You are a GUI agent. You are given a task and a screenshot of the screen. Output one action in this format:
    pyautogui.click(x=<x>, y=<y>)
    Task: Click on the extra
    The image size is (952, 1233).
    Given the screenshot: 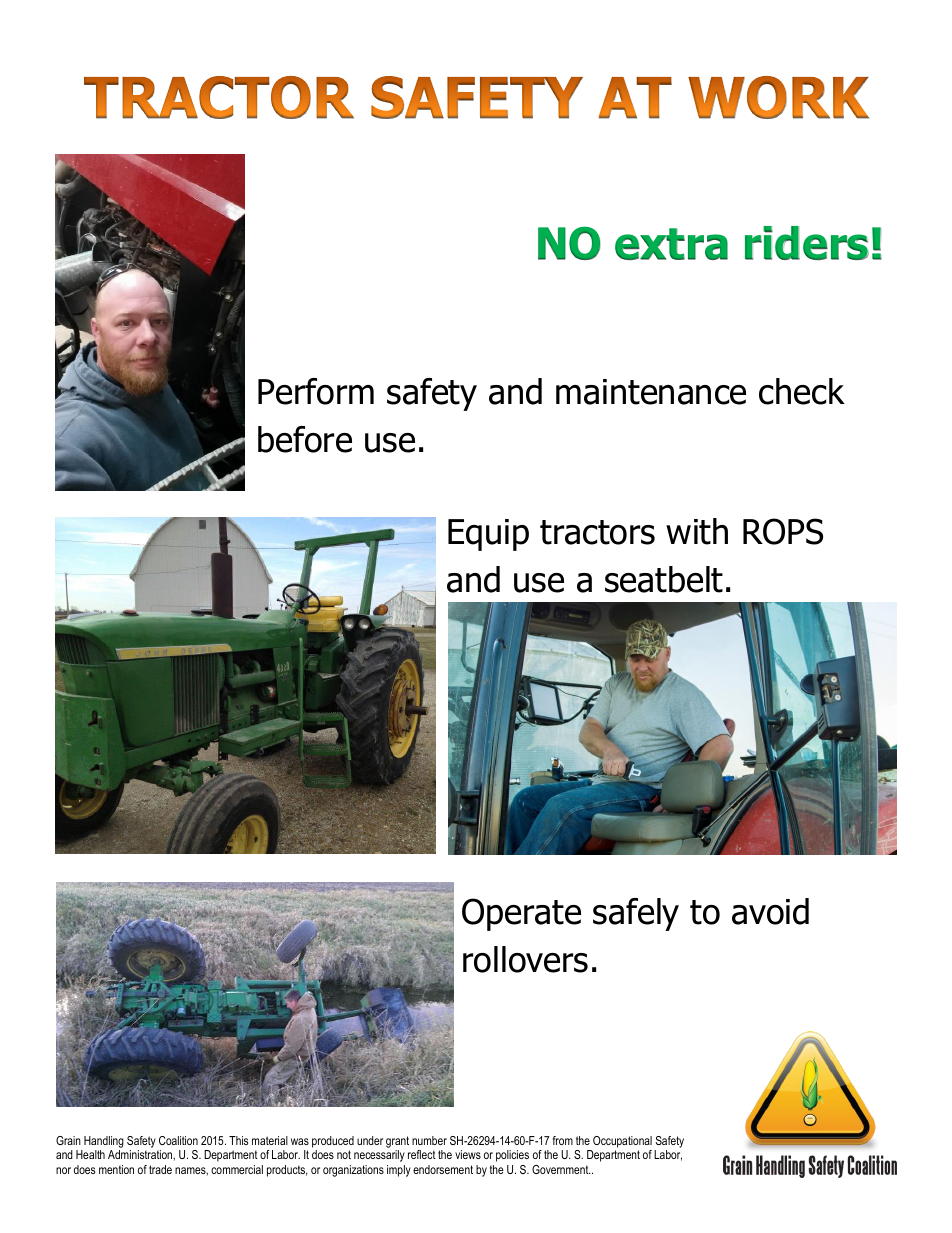 What is the action you would take?
    pyautogui.click(x=671, y=244)
